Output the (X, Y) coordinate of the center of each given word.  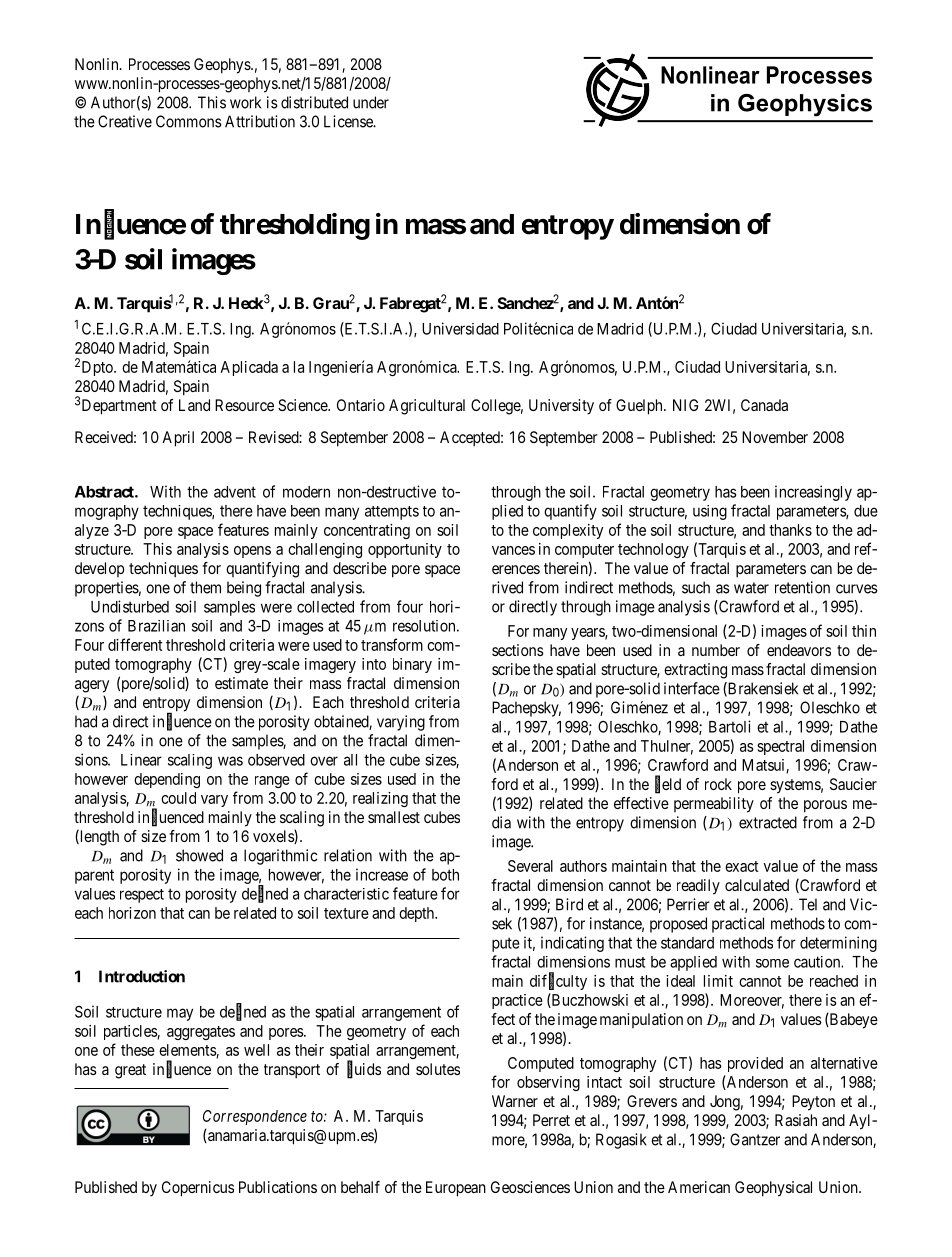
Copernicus (198, 1189)
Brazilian (156, 626)
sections (518, 650)
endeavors (799, 650)
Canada (764, 405)
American (699, 1187)
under (371, 102)
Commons (189, 121)
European (456, 1189)
